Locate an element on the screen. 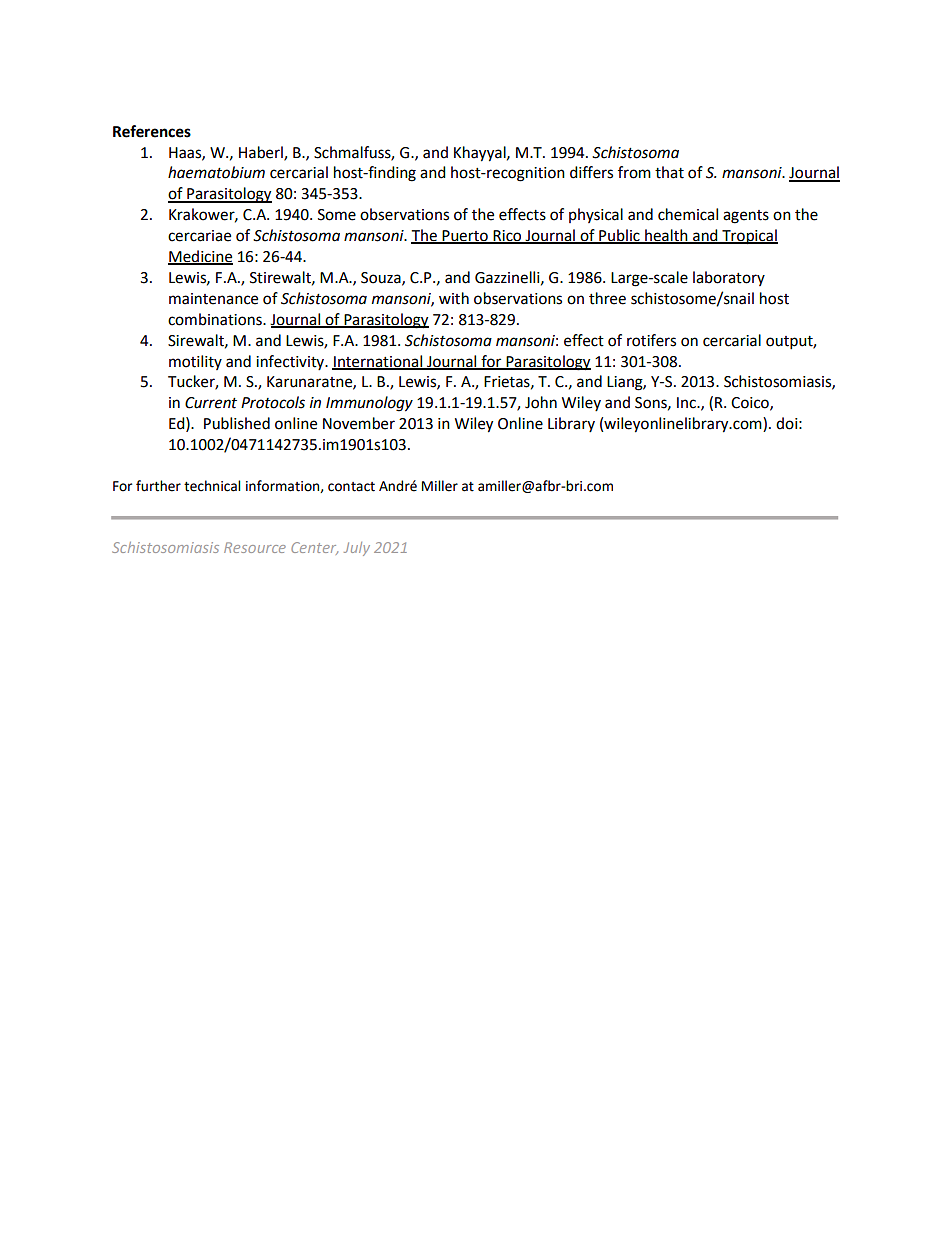 The width and height of the screenshot is (952, 1233). References is located at coordinates (152, 131).
